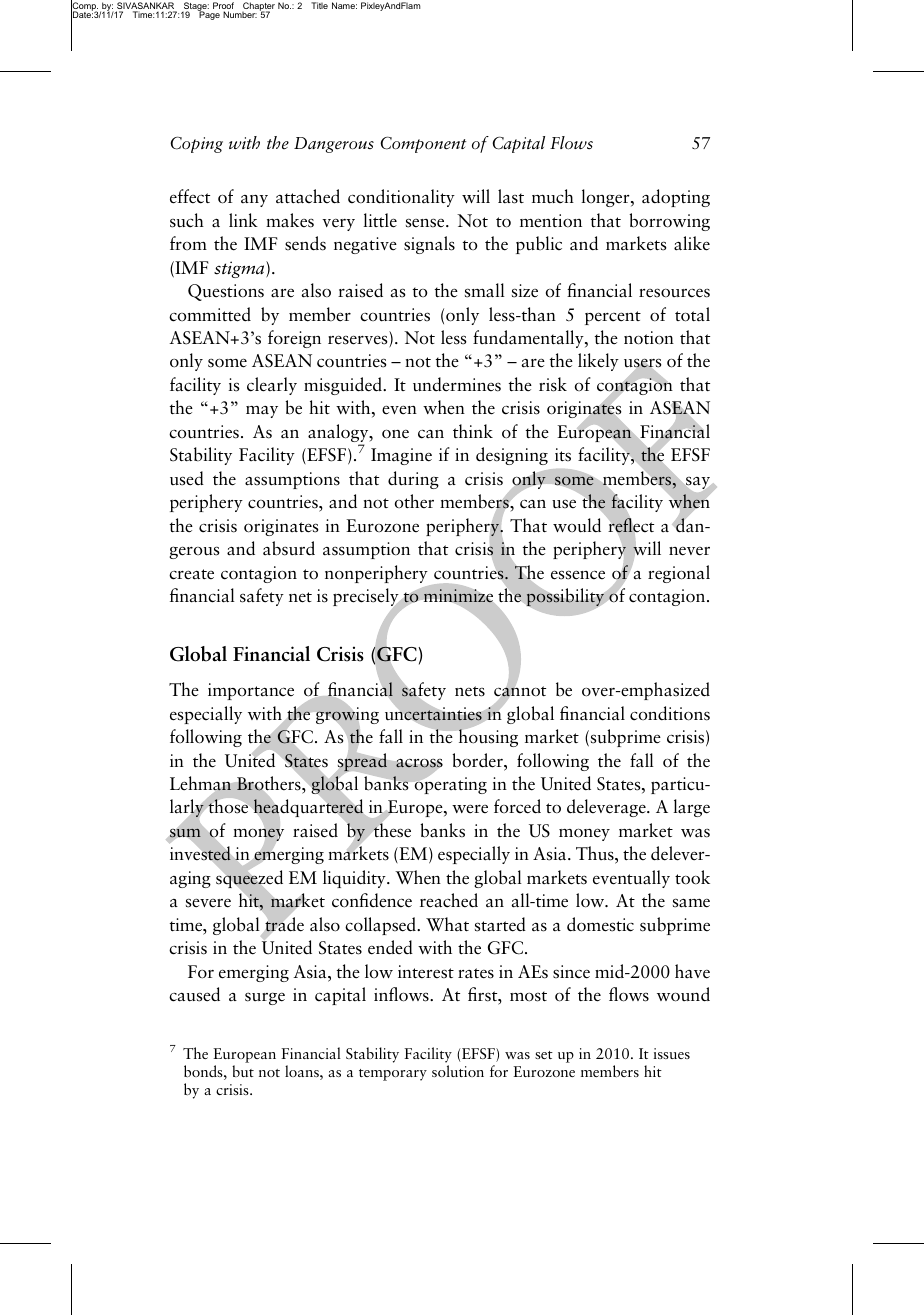 Image resolution: width=924 pixels, height=1315 pixels. What do you see at coordinates (577, 525) in the screenshot?
I see `would` at bounding box center [577, 525].
